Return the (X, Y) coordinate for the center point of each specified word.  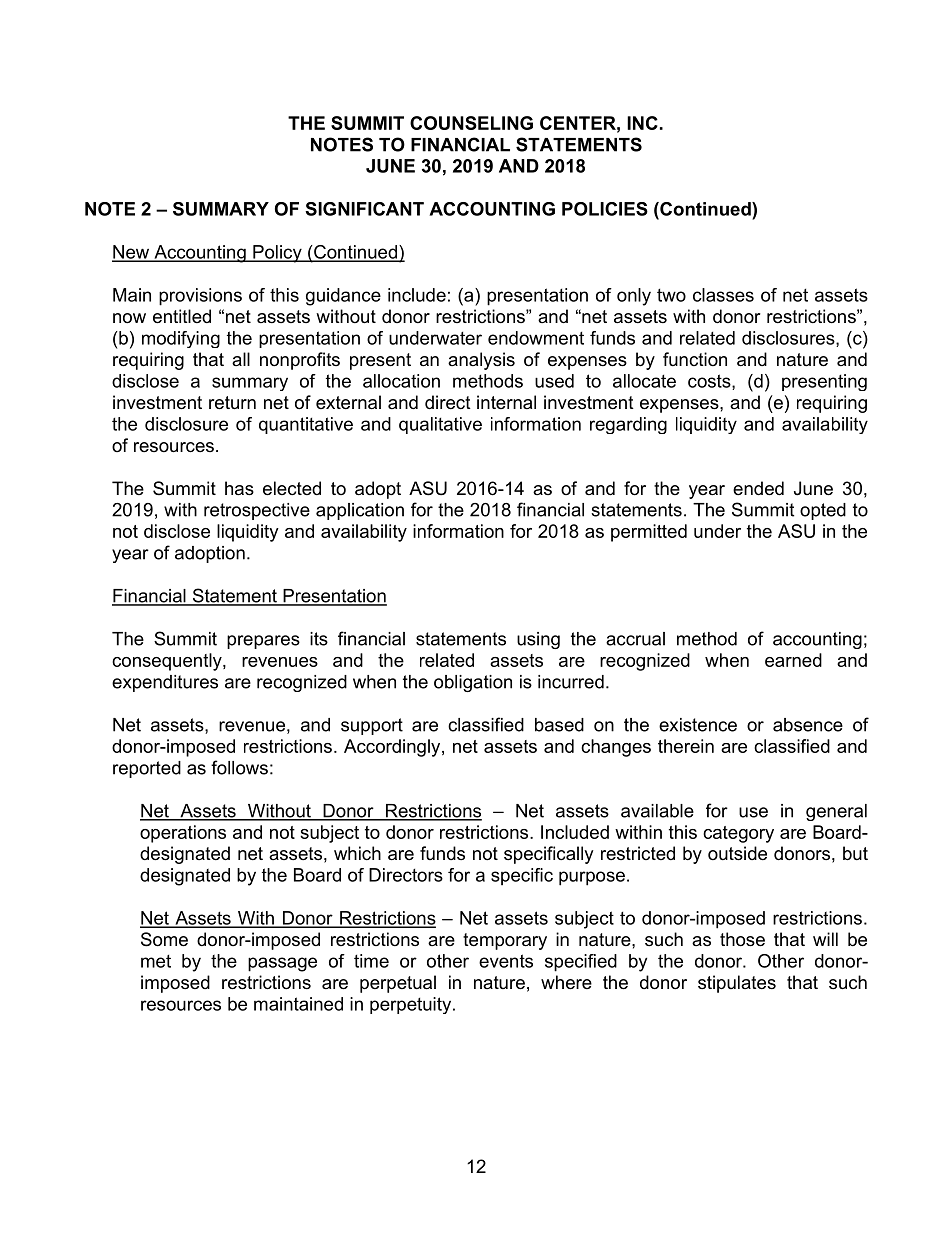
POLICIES (605, 209)
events (506, 961)
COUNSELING (471, 123)
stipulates (737, 984)
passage (282, 964)
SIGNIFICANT (364, 209)
